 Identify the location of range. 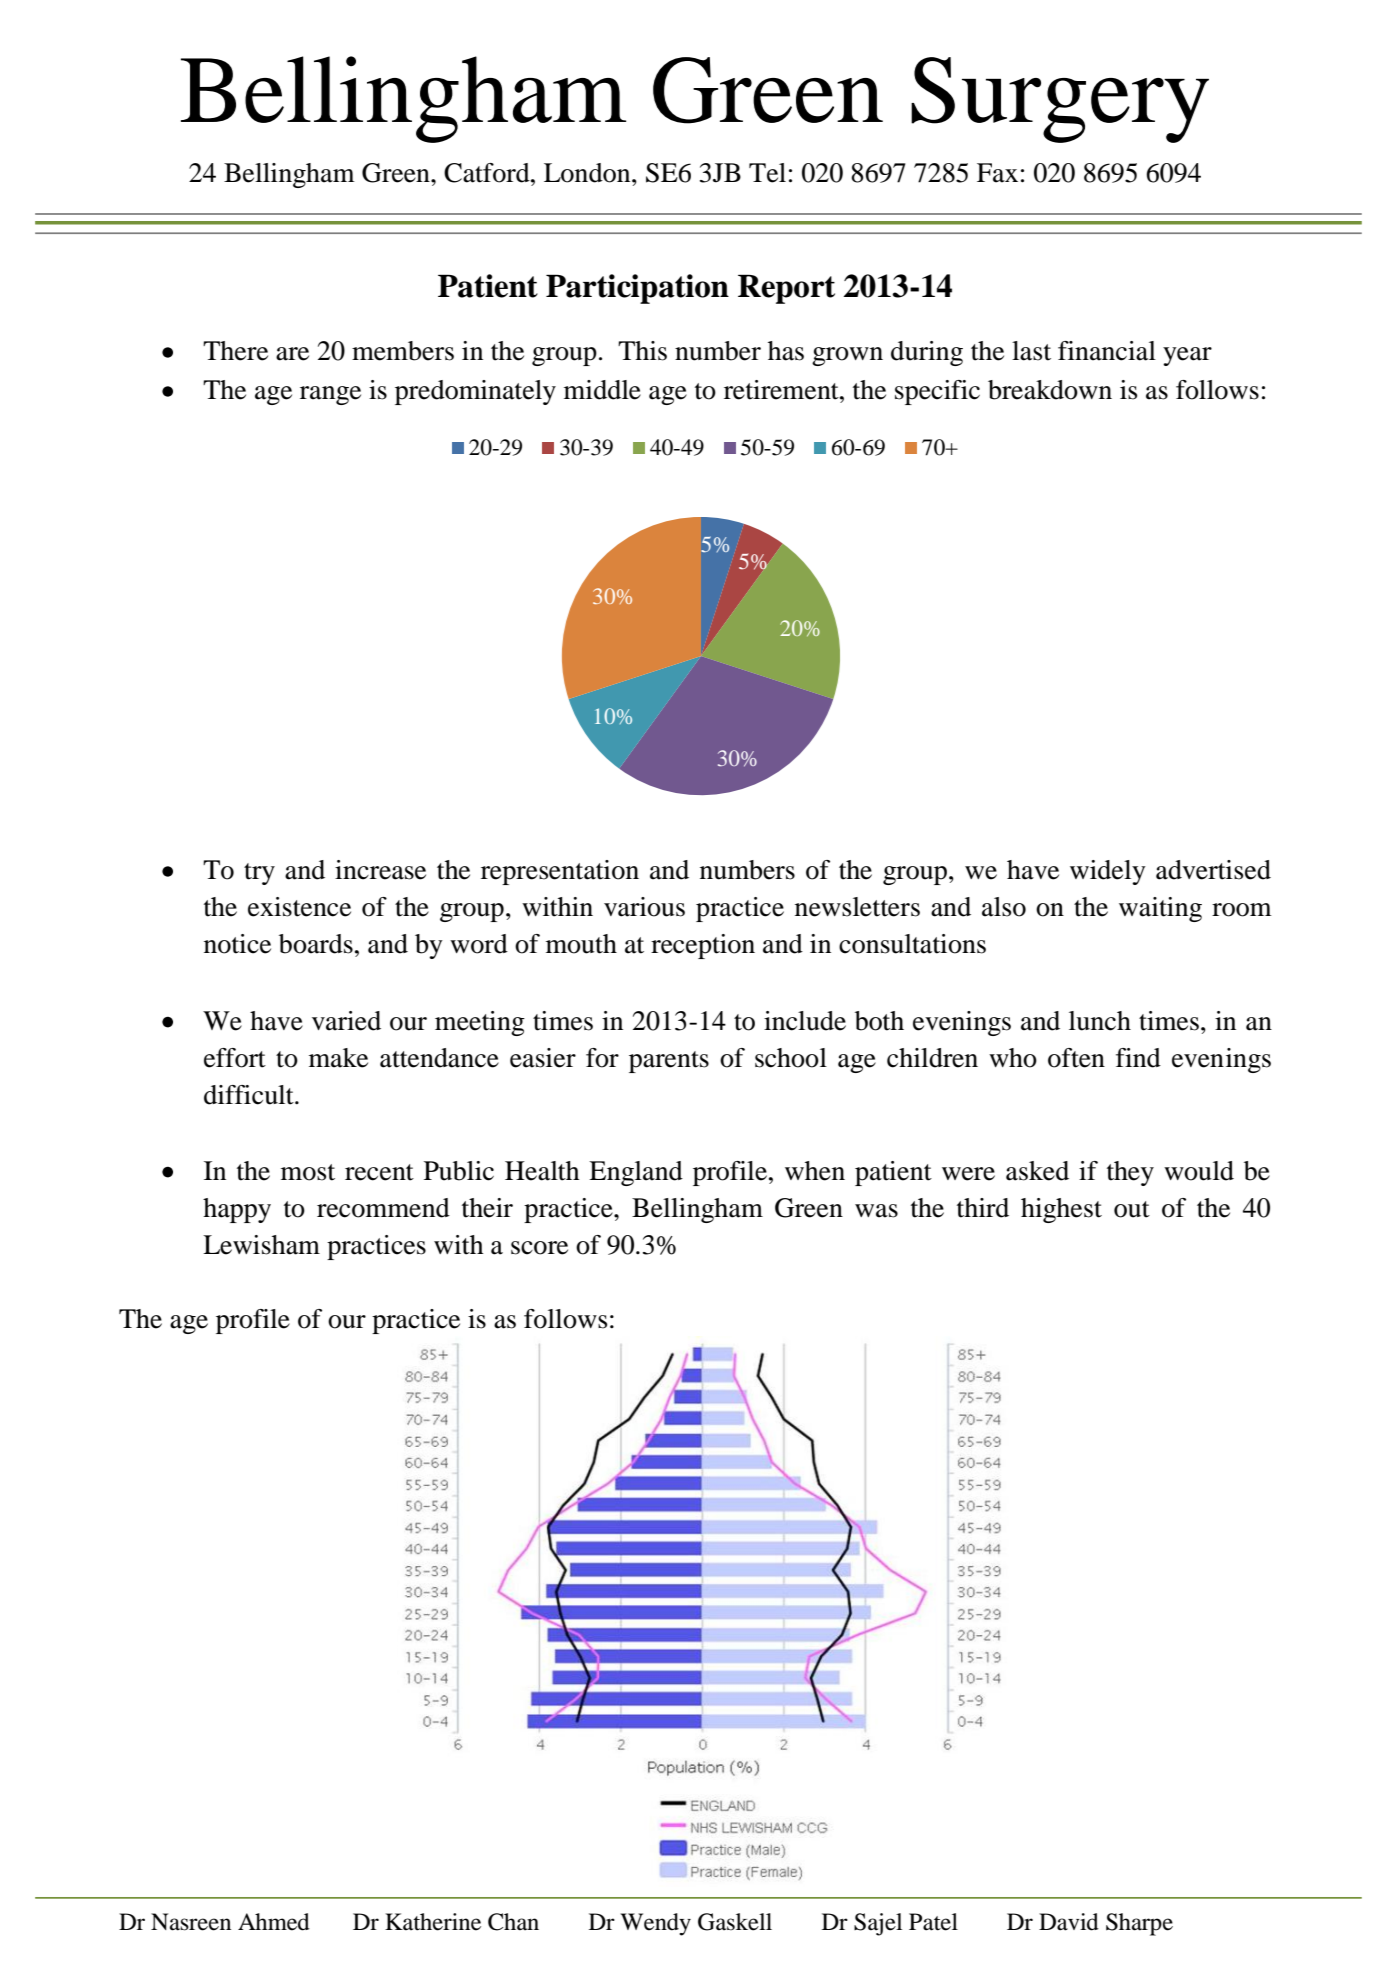
(330, 395).
